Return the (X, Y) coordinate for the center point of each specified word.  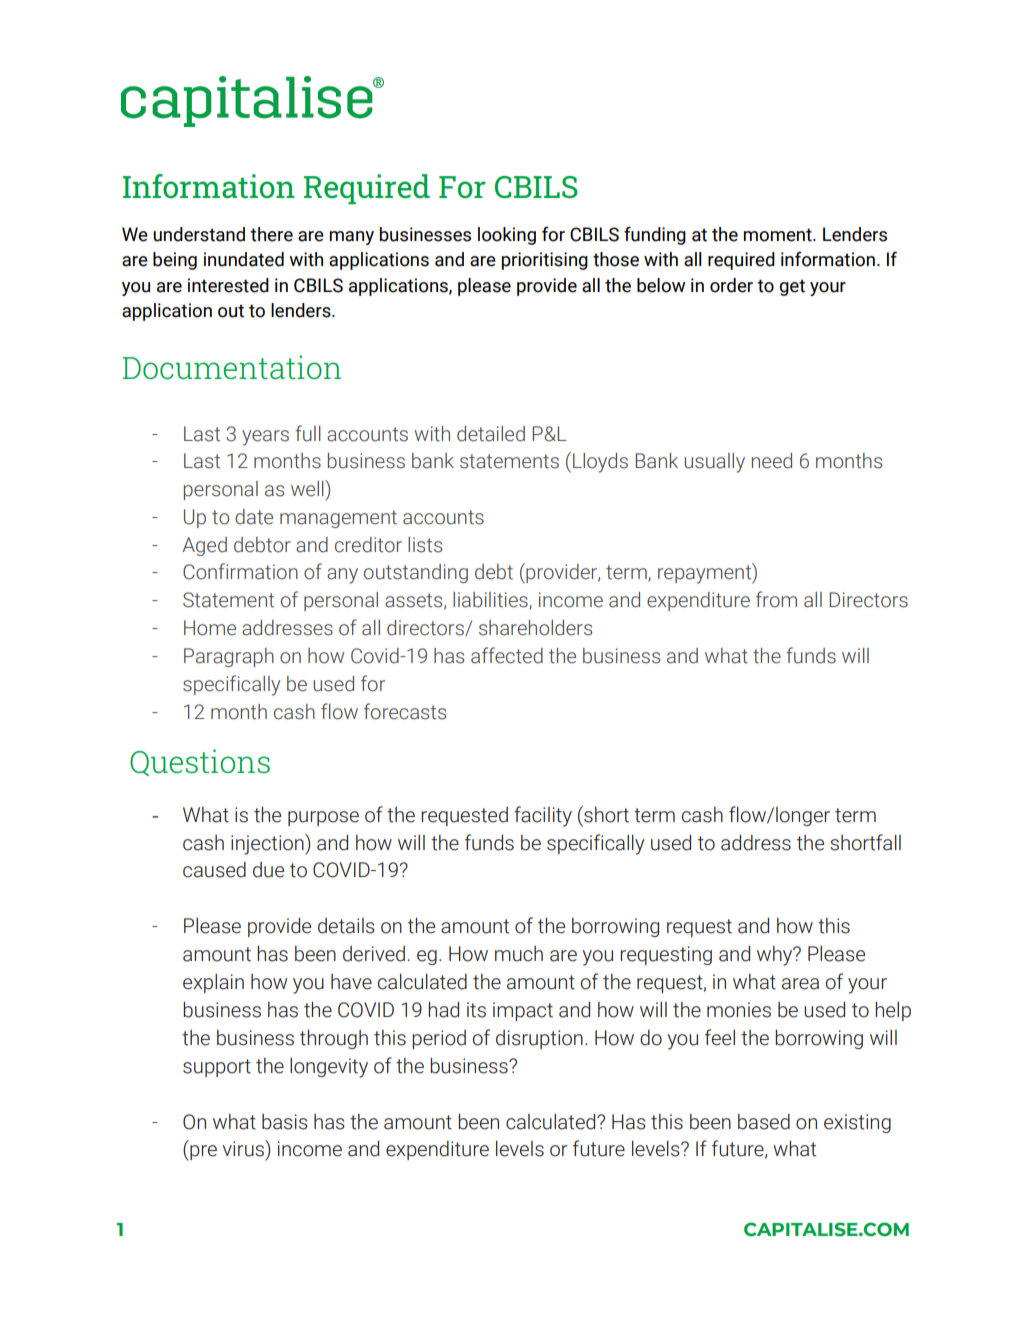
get (792, 287)
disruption (539, 1039)
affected (507, 655)
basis (285, 1122)
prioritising (545, 261)
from (776, 599)
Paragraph (229, 657)
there (271, 234)
